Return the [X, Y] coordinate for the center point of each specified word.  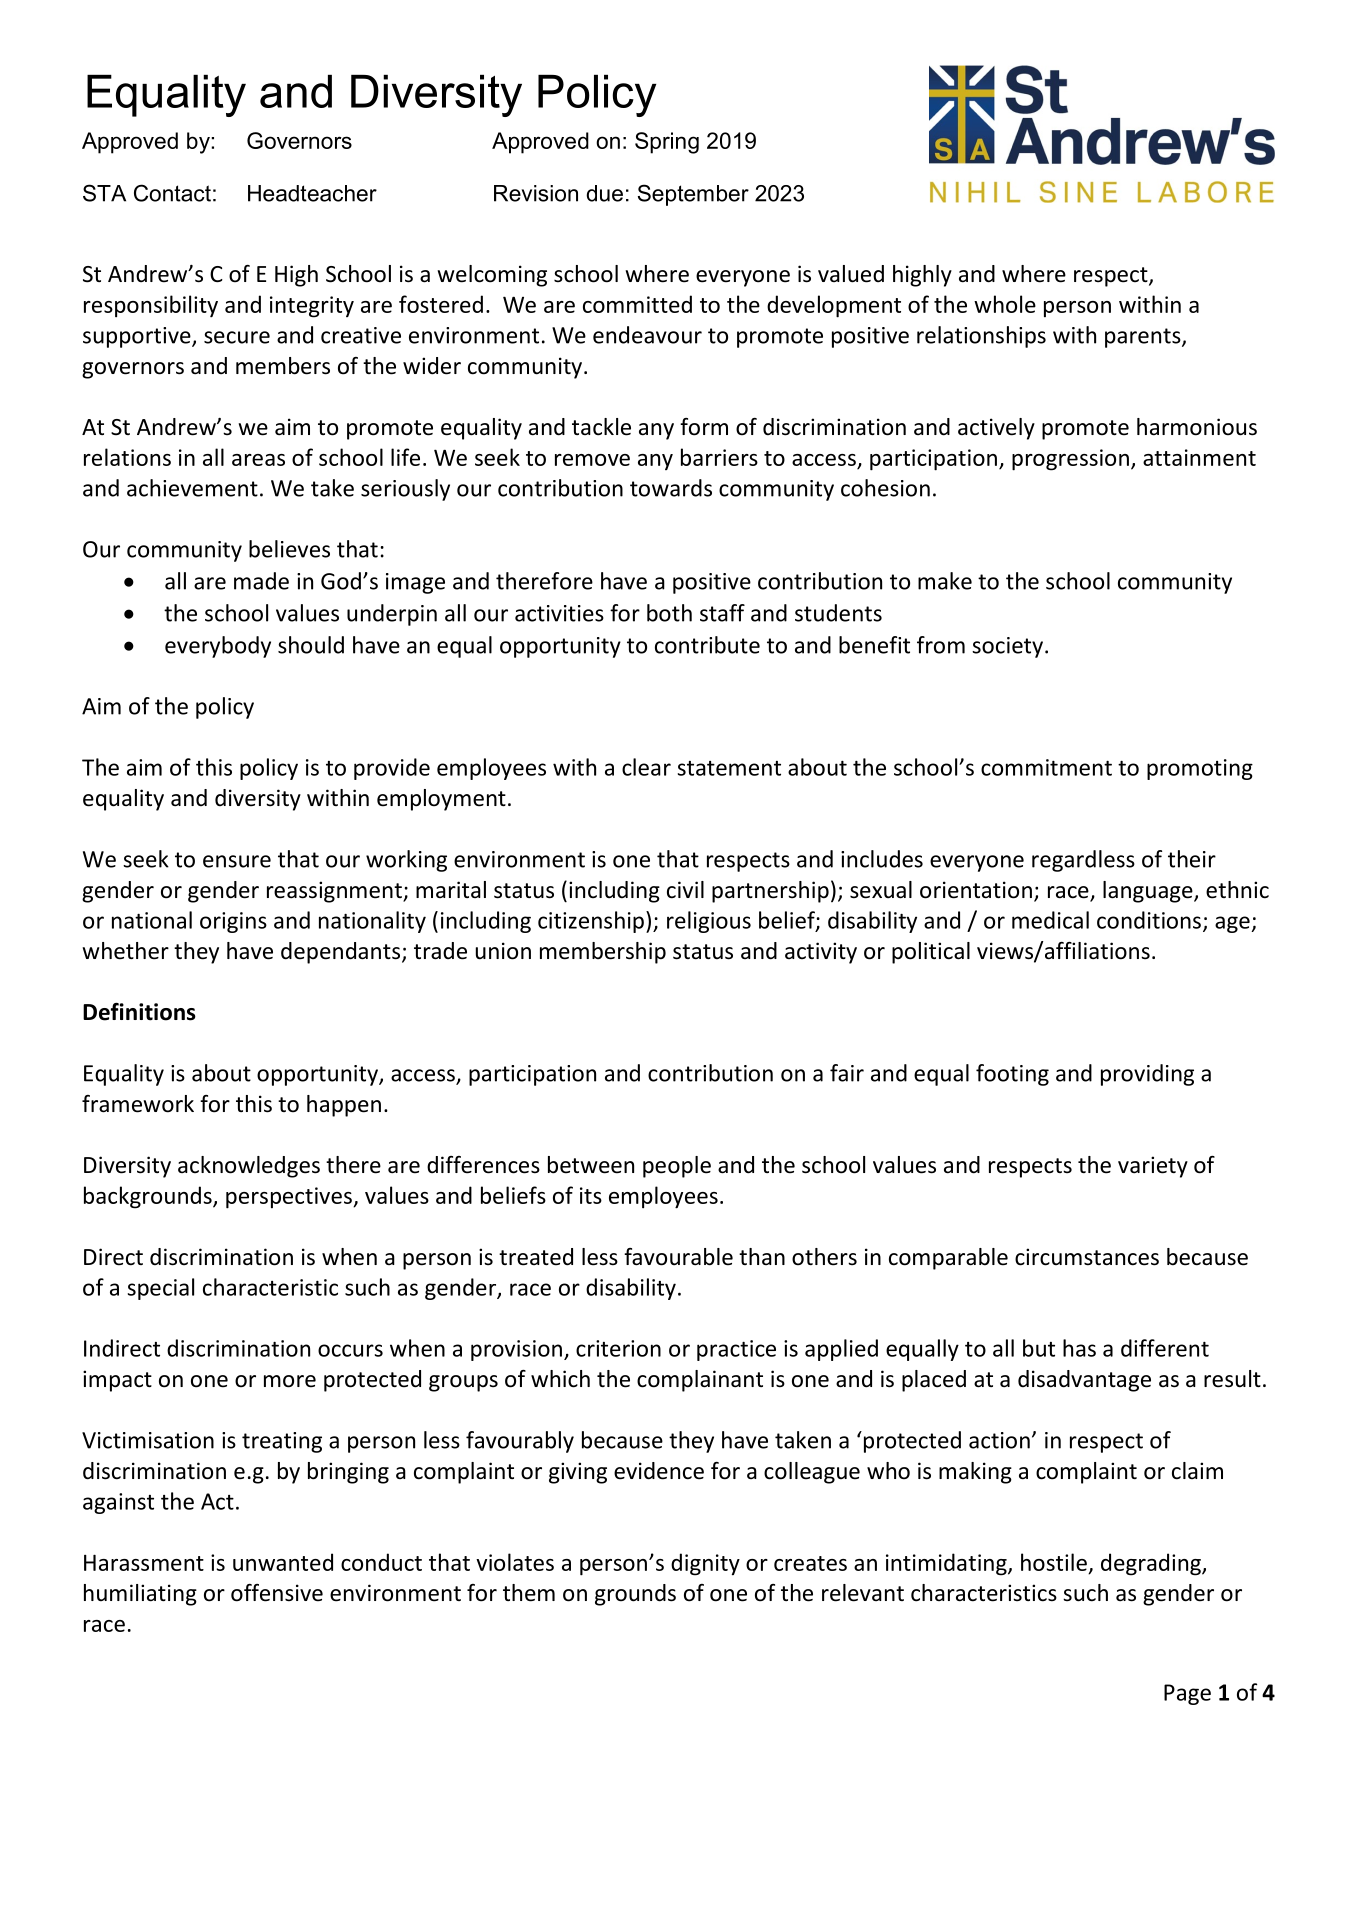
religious [709, 922]
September [693, 195]
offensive [277, 1593]
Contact [172, 193]
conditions [1149, 920]
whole [1005, 304]
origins [233, 922]
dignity [705, 1564]
